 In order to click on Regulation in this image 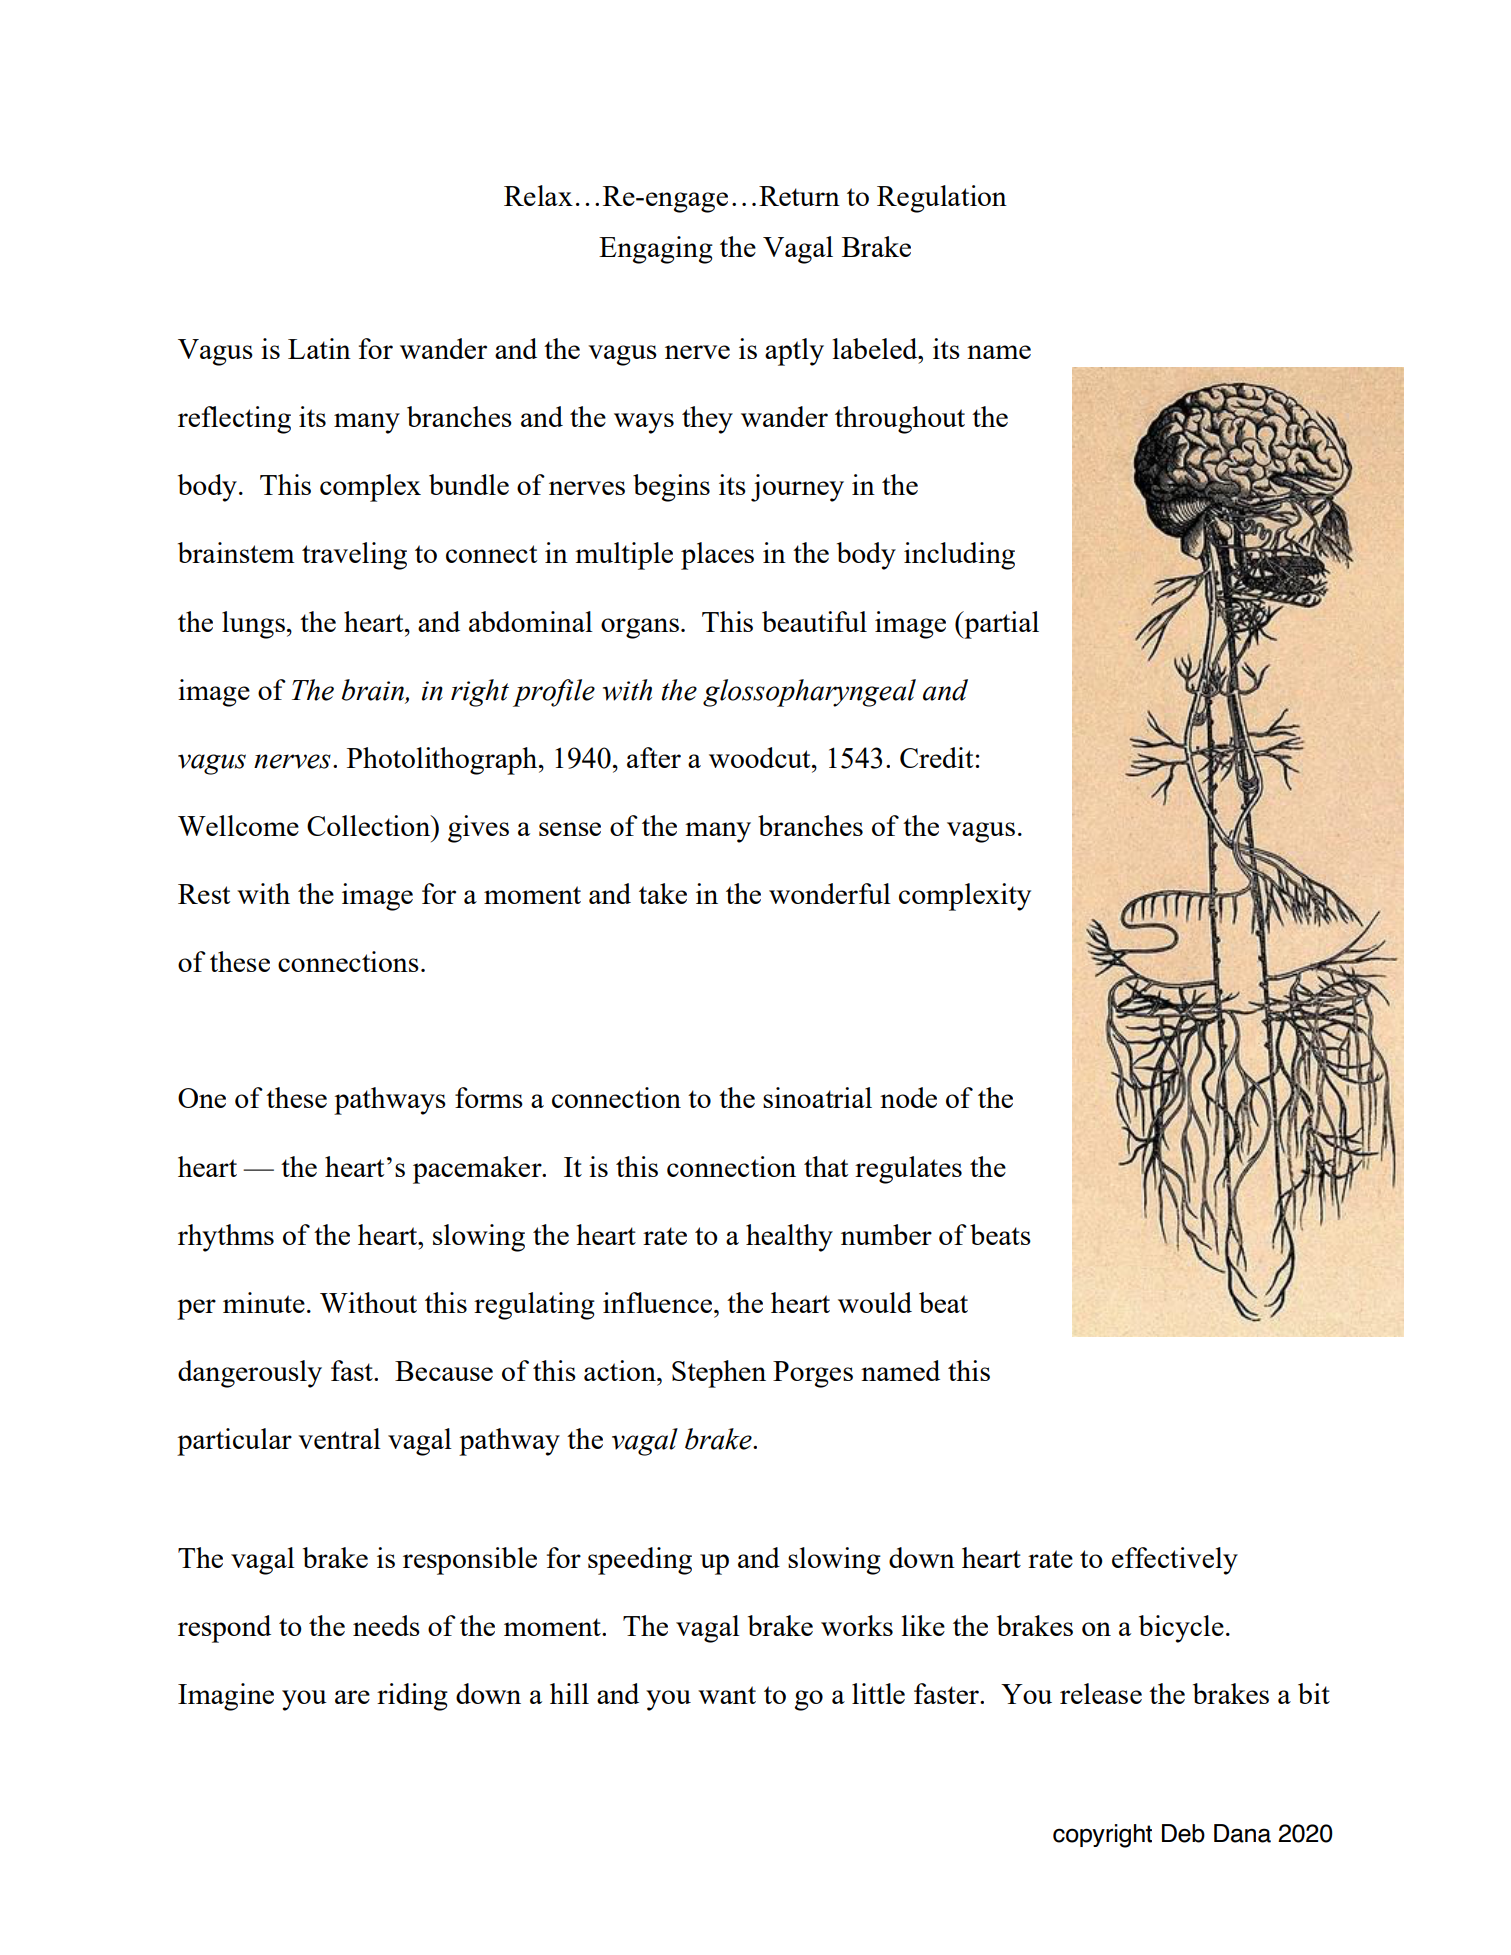, I will do `click(942, 199)`.
